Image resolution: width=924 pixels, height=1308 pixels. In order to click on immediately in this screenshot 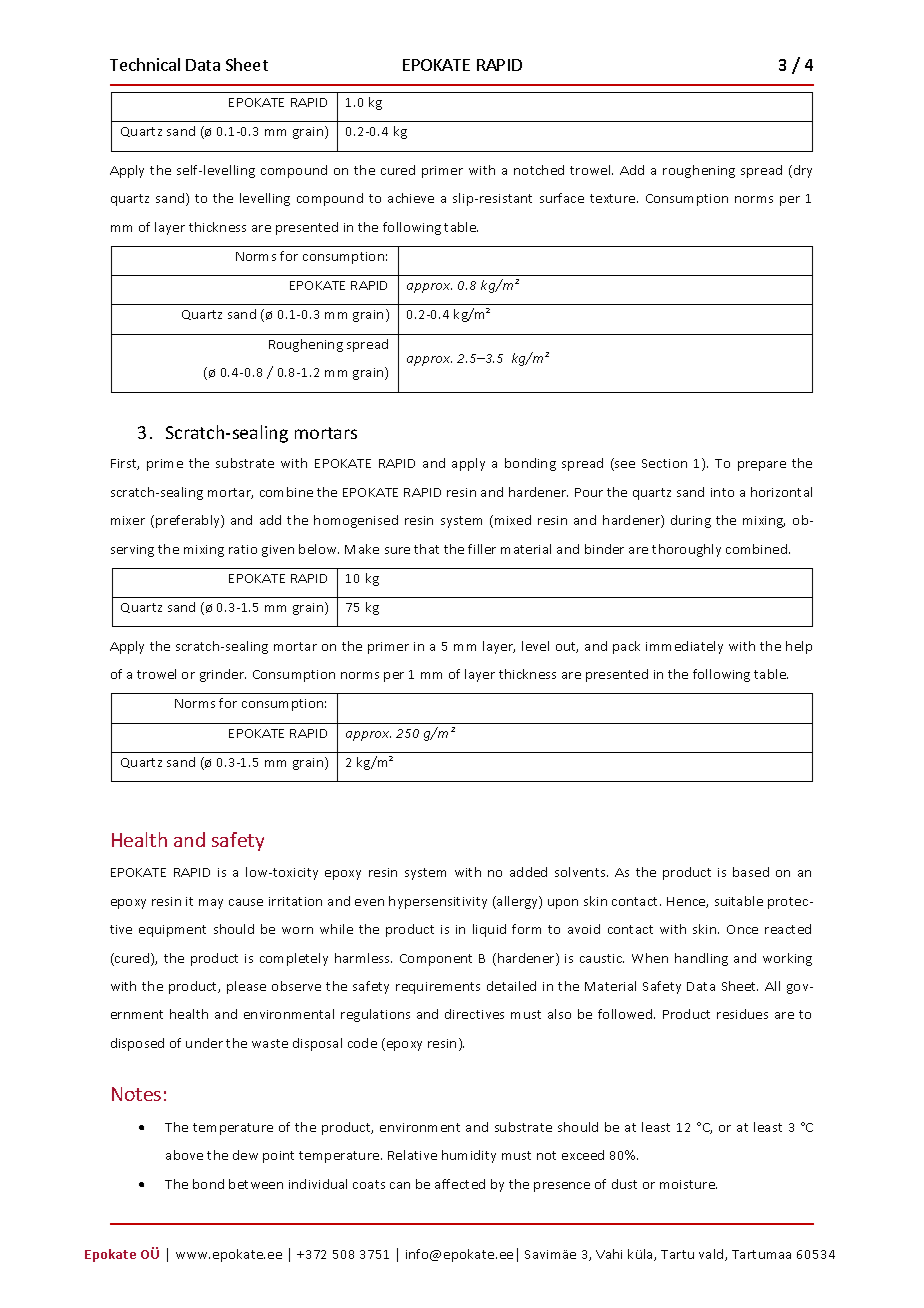, I will do `click(684, 647)`.
